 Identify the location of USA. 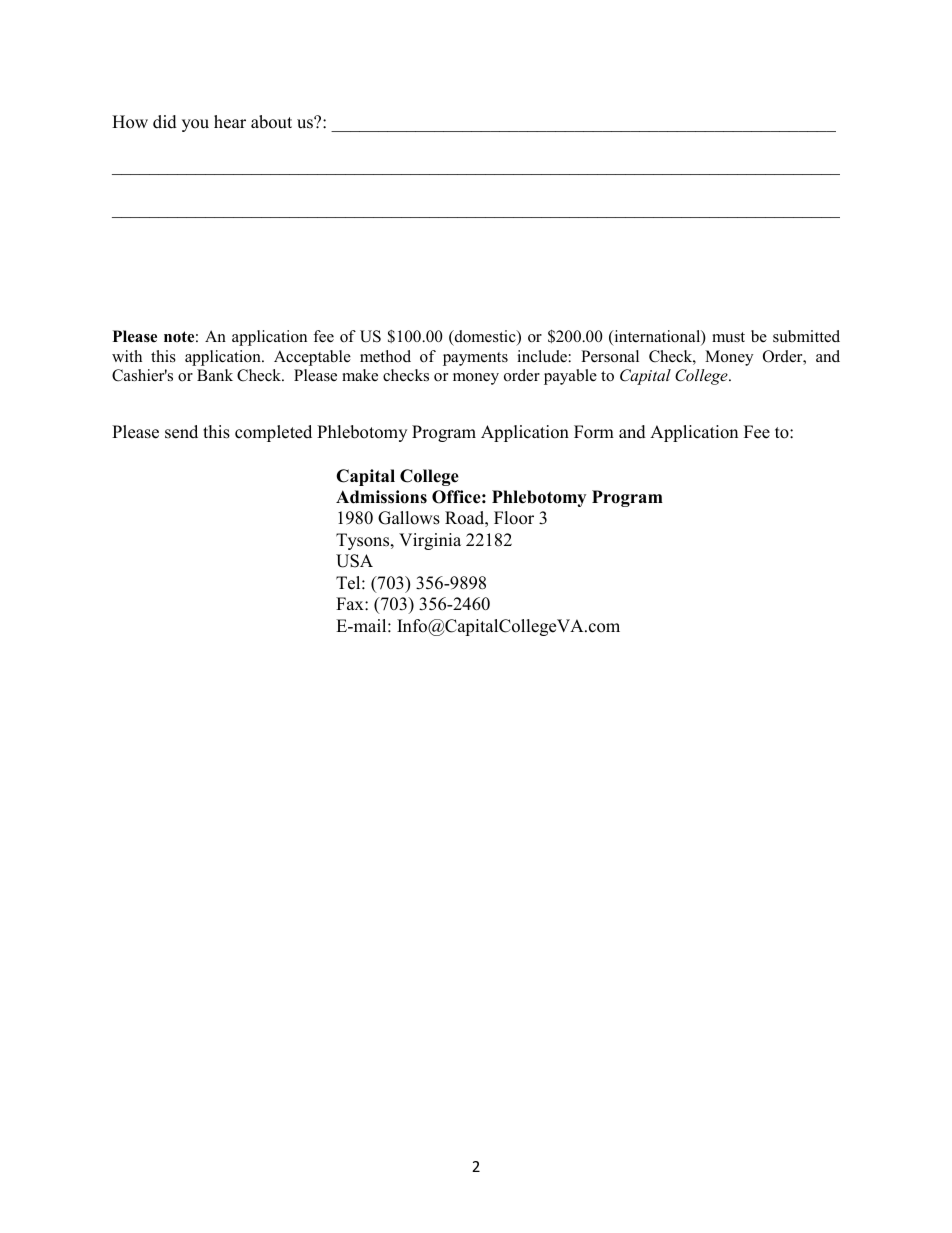
(354, 561).
